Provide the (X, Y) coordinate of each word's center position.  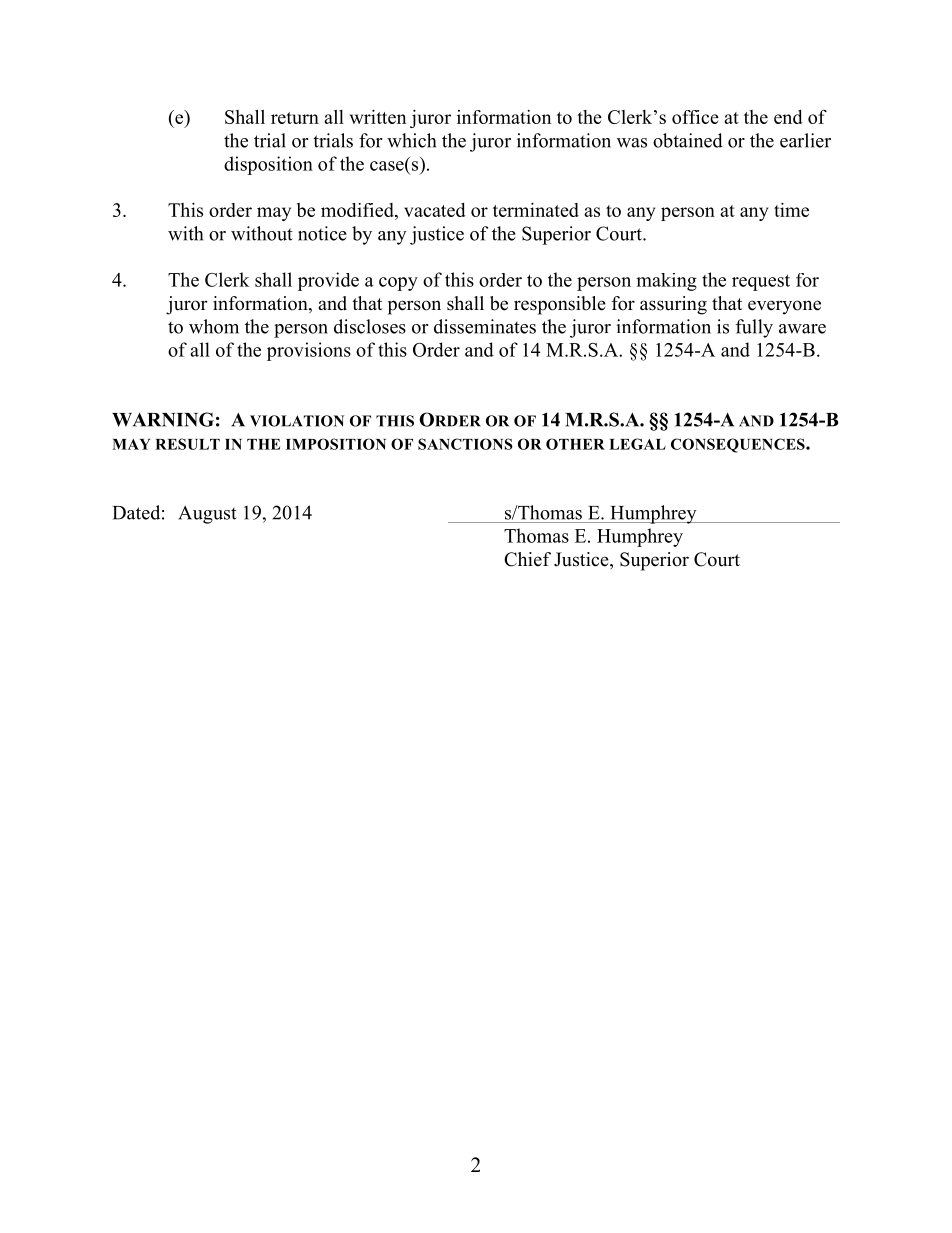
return (295, 118)
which (411, 140)
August (207, 515)
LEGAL (637, 444)
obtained (688, 140)
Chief (527, 559)
